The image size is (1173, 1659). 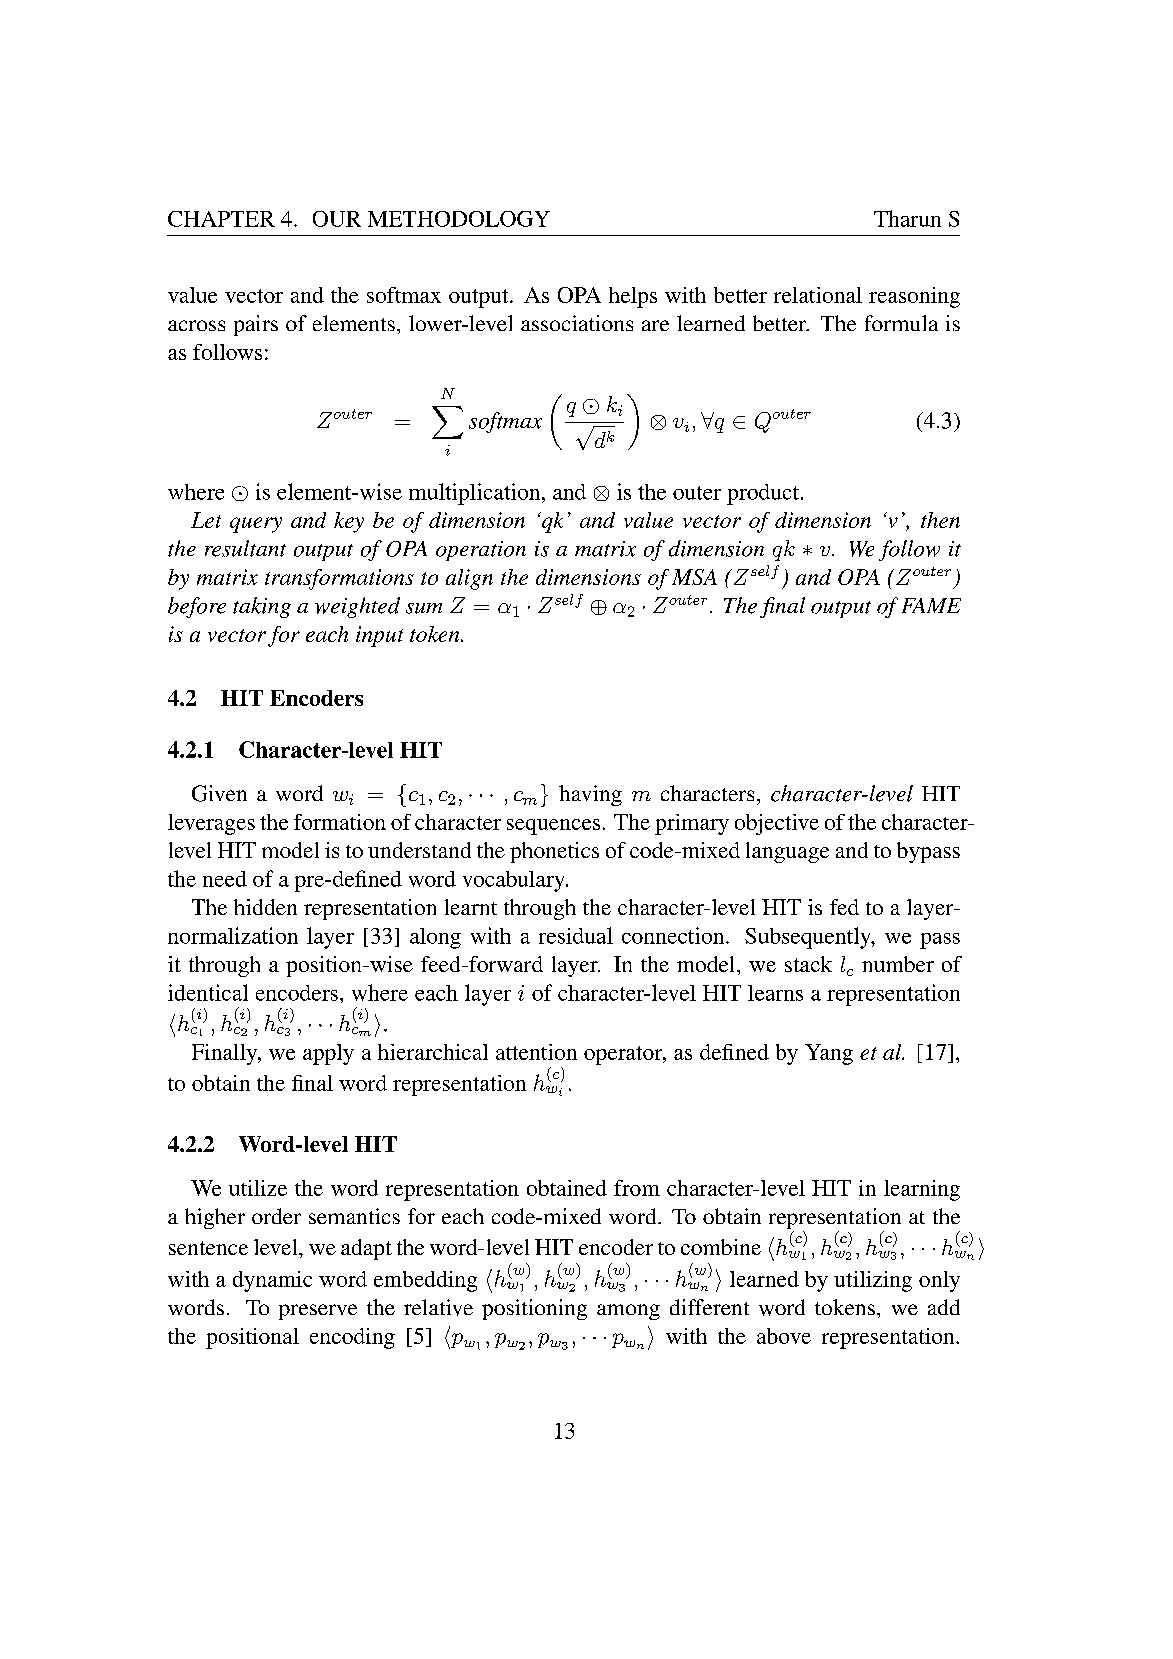 What do you see at coordinates (219, 793) in the image?
I see `Given` at bounding box center [219, 793].
